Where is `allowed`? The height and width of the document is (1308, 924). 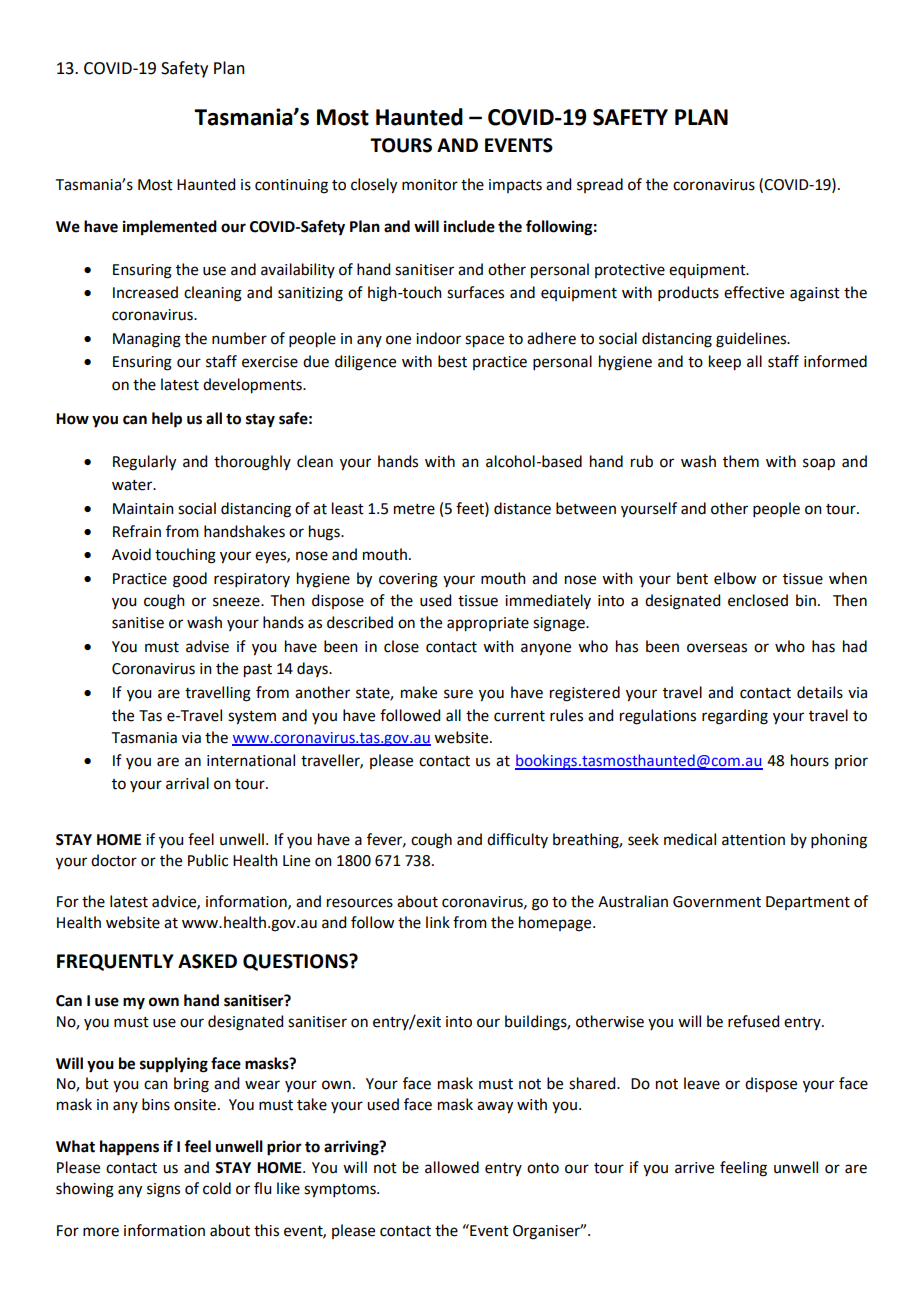
allowed is located at coordinates (452, 1167).
